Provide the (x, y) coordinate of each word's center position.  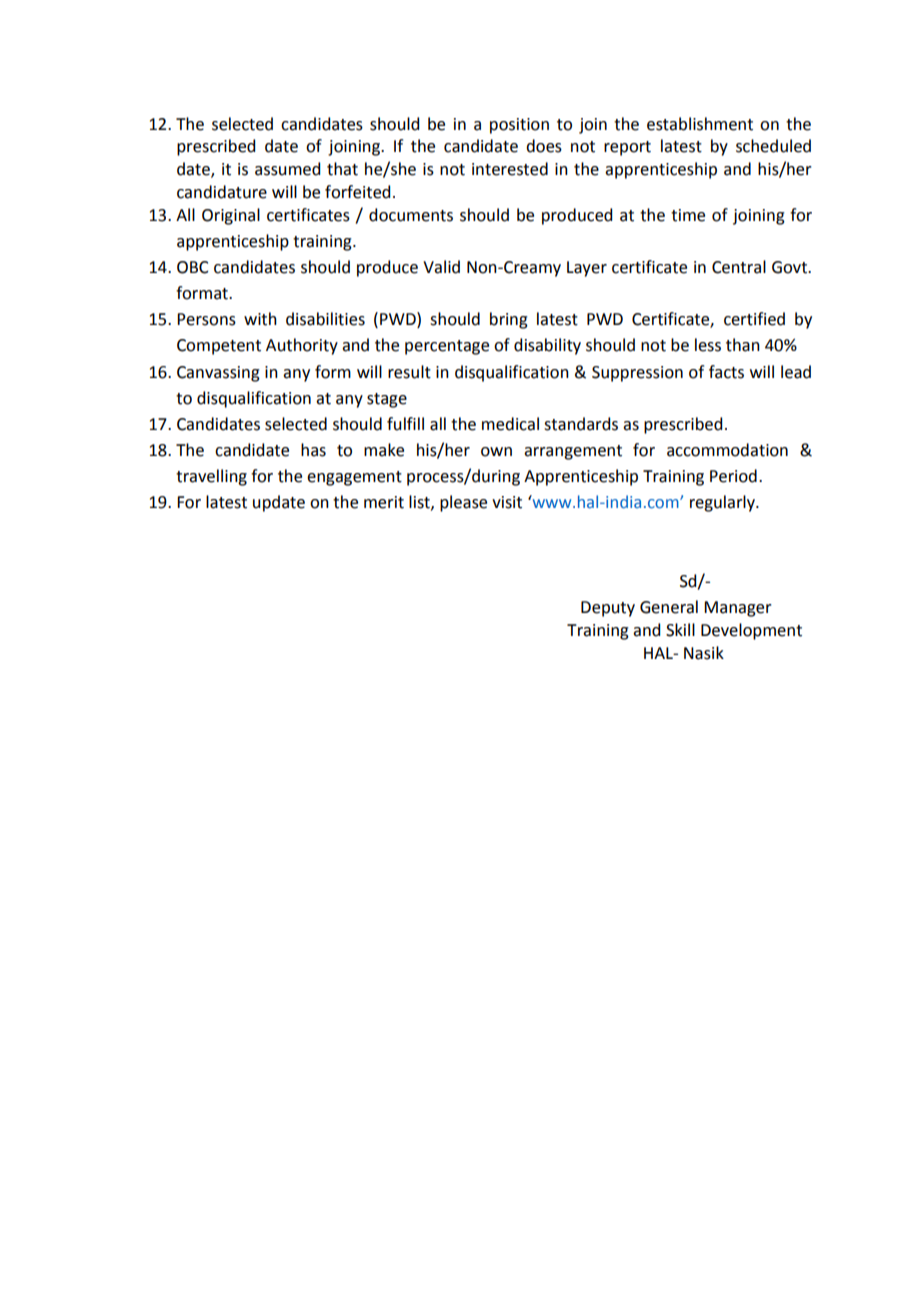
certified (754, 319)
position (519, 126)
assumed (287, 169)
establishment (700, 124)
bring (509, 320)
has (313, 450)
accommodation (727, 450)
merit (384, 502)
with (260, 319)
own (496, 452)
